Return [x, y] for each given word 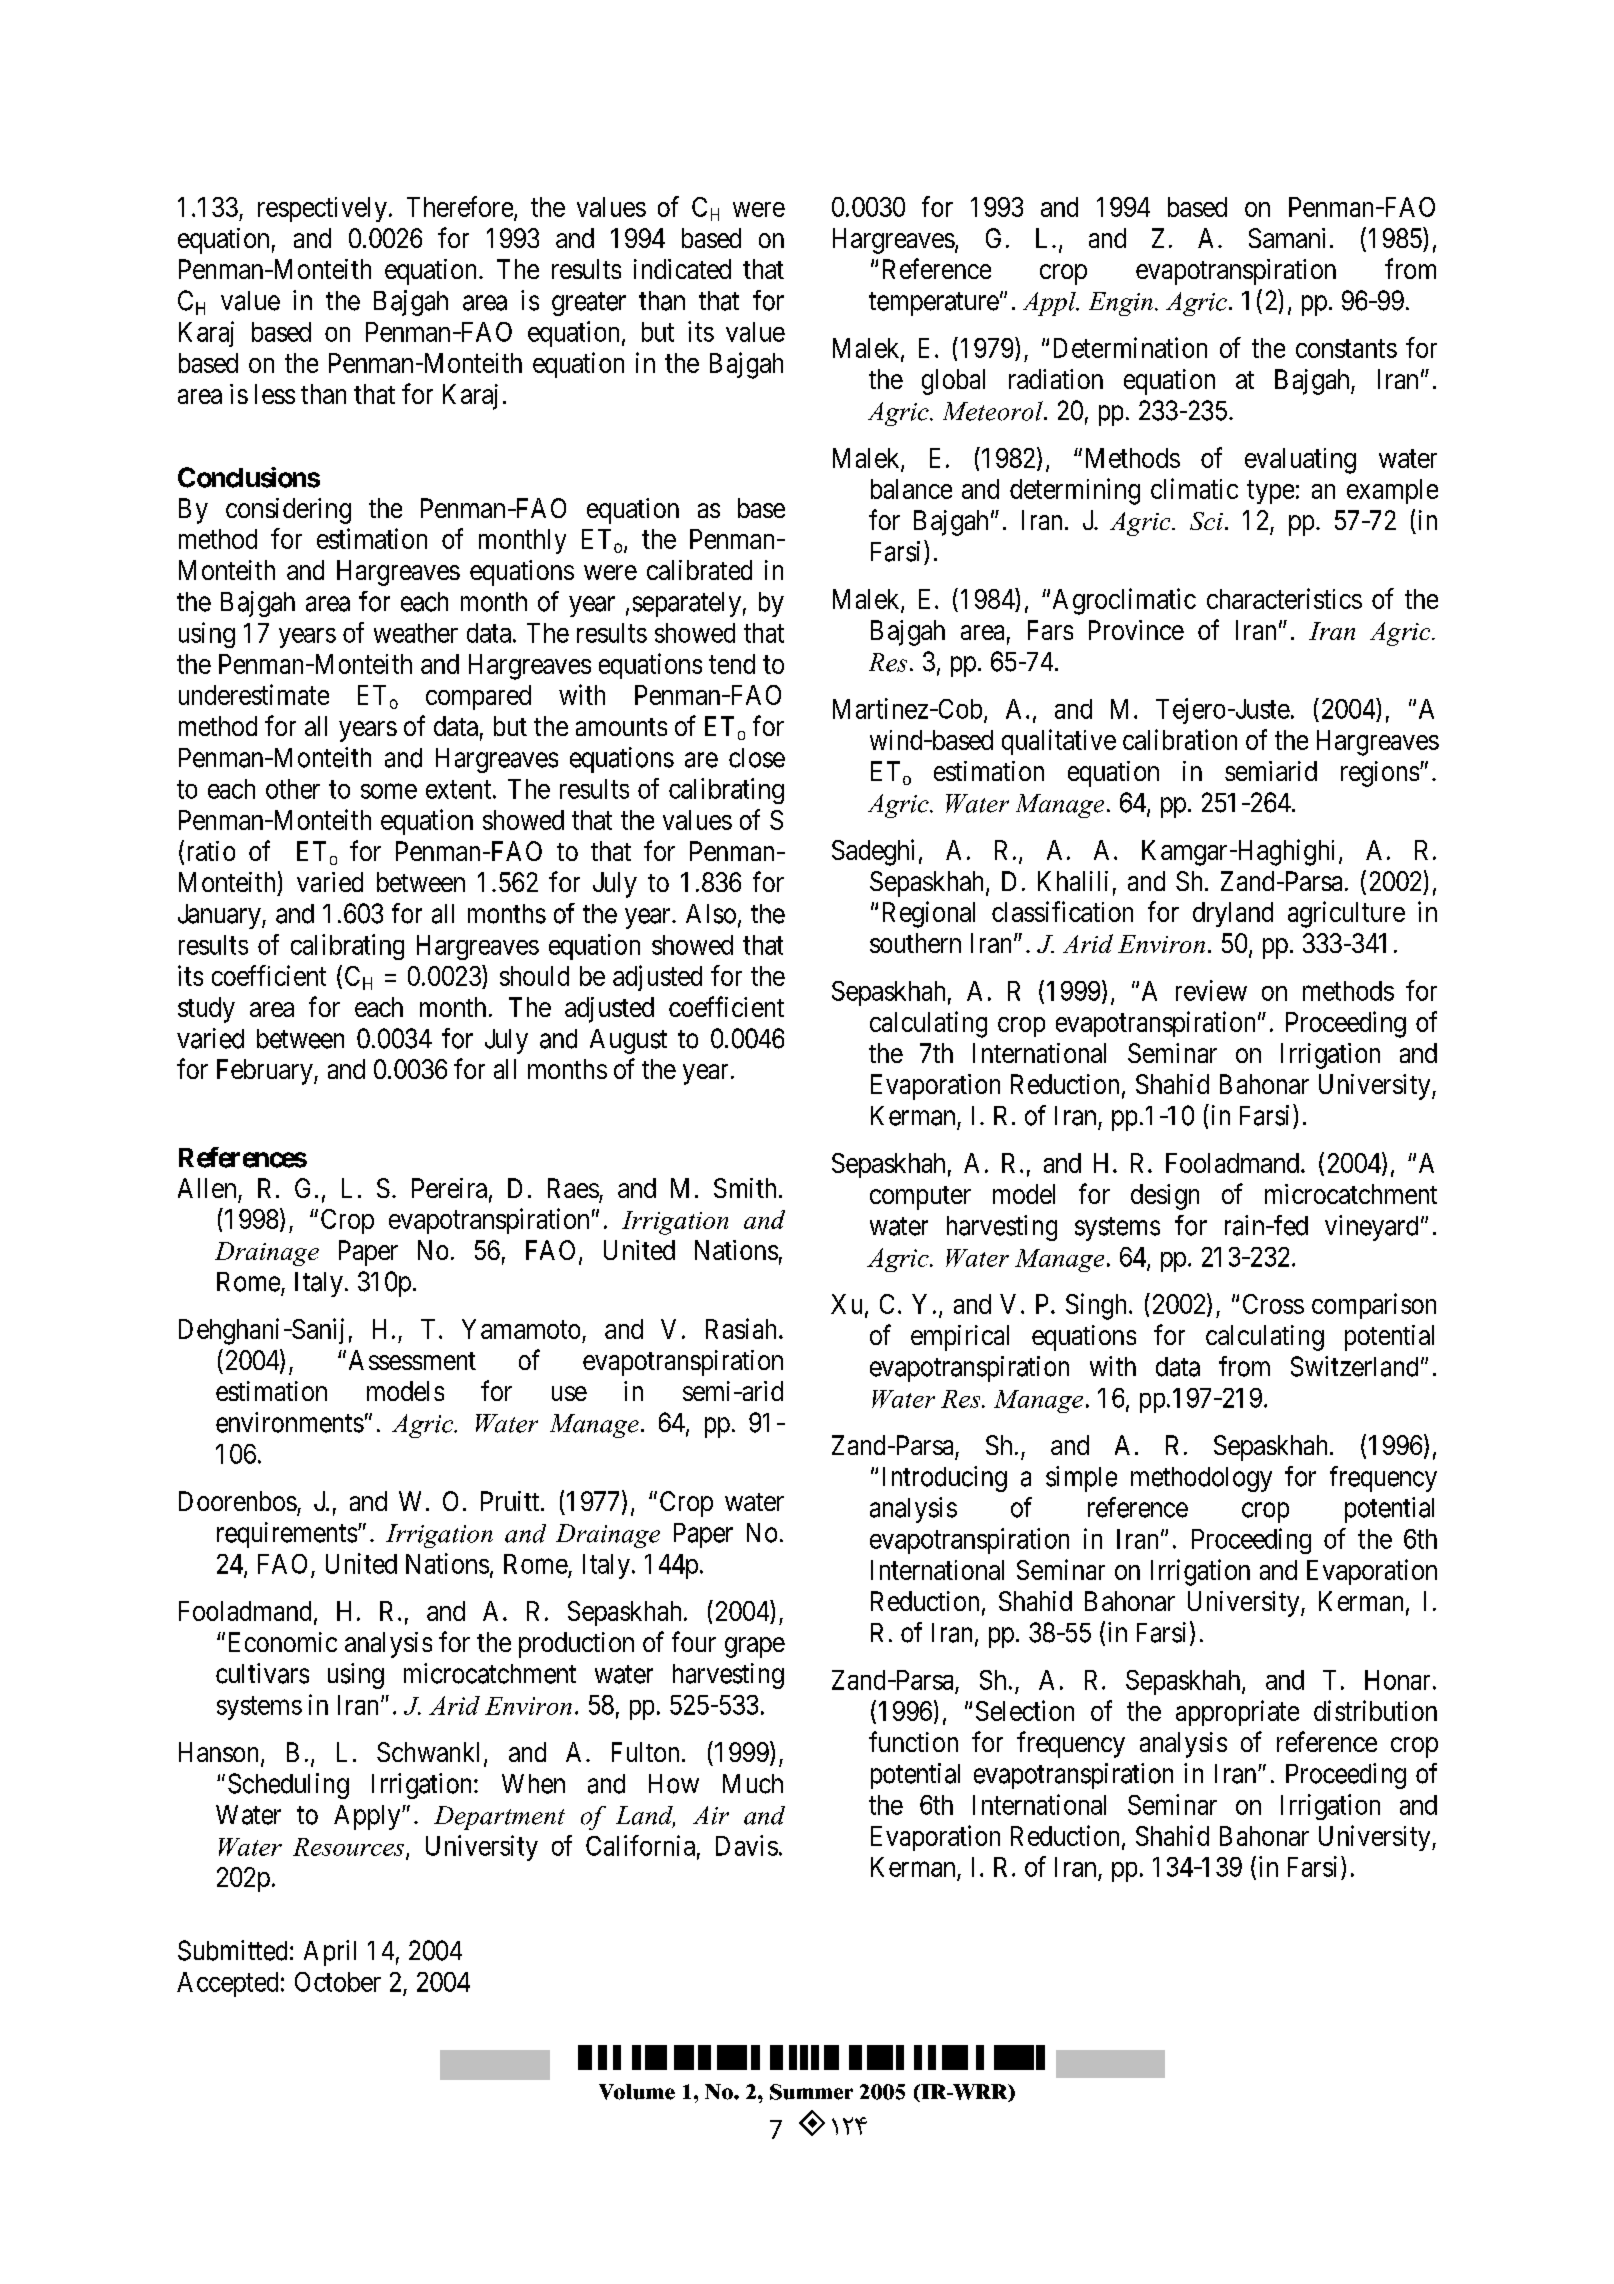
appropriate [1237, 1713]
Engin [1121, 304]
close [757, 758]
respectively [322, 209]
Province [1136, 630]
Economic [283, 1642]
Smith [745, 1188]
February [266, 1072]
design [1165, 1197]
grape [755, 1647]
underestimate [254, 694]
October [338, 1982]
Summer [811, 2092]
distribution [1375, 1710]
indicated [682, 269]
